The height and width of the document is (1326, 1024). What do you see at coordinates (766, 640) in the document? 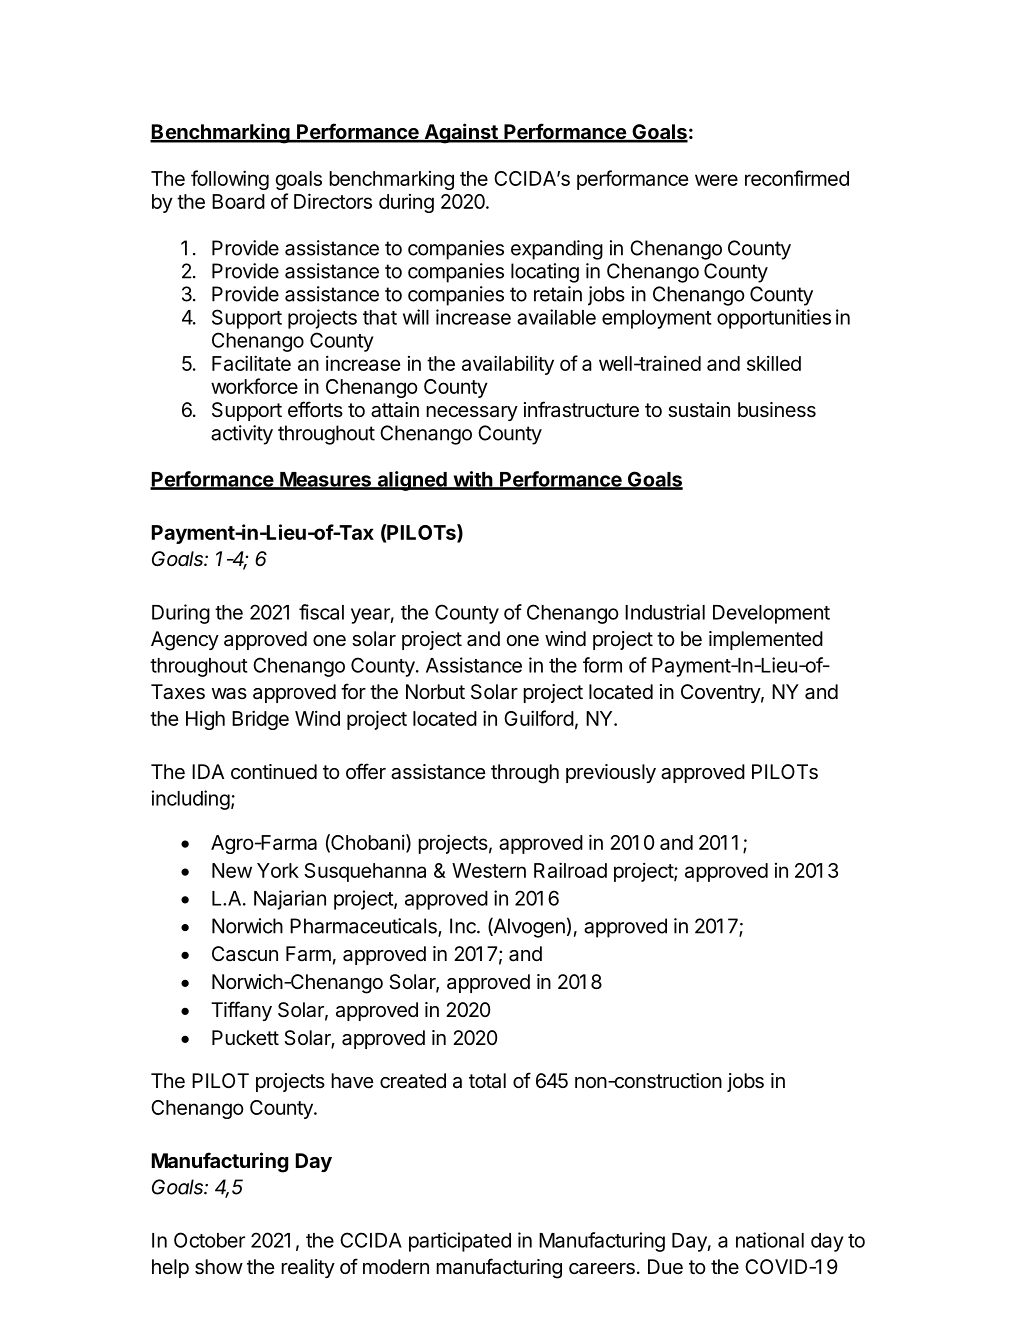
I see `implemented` at bounding box center [766, 640].
